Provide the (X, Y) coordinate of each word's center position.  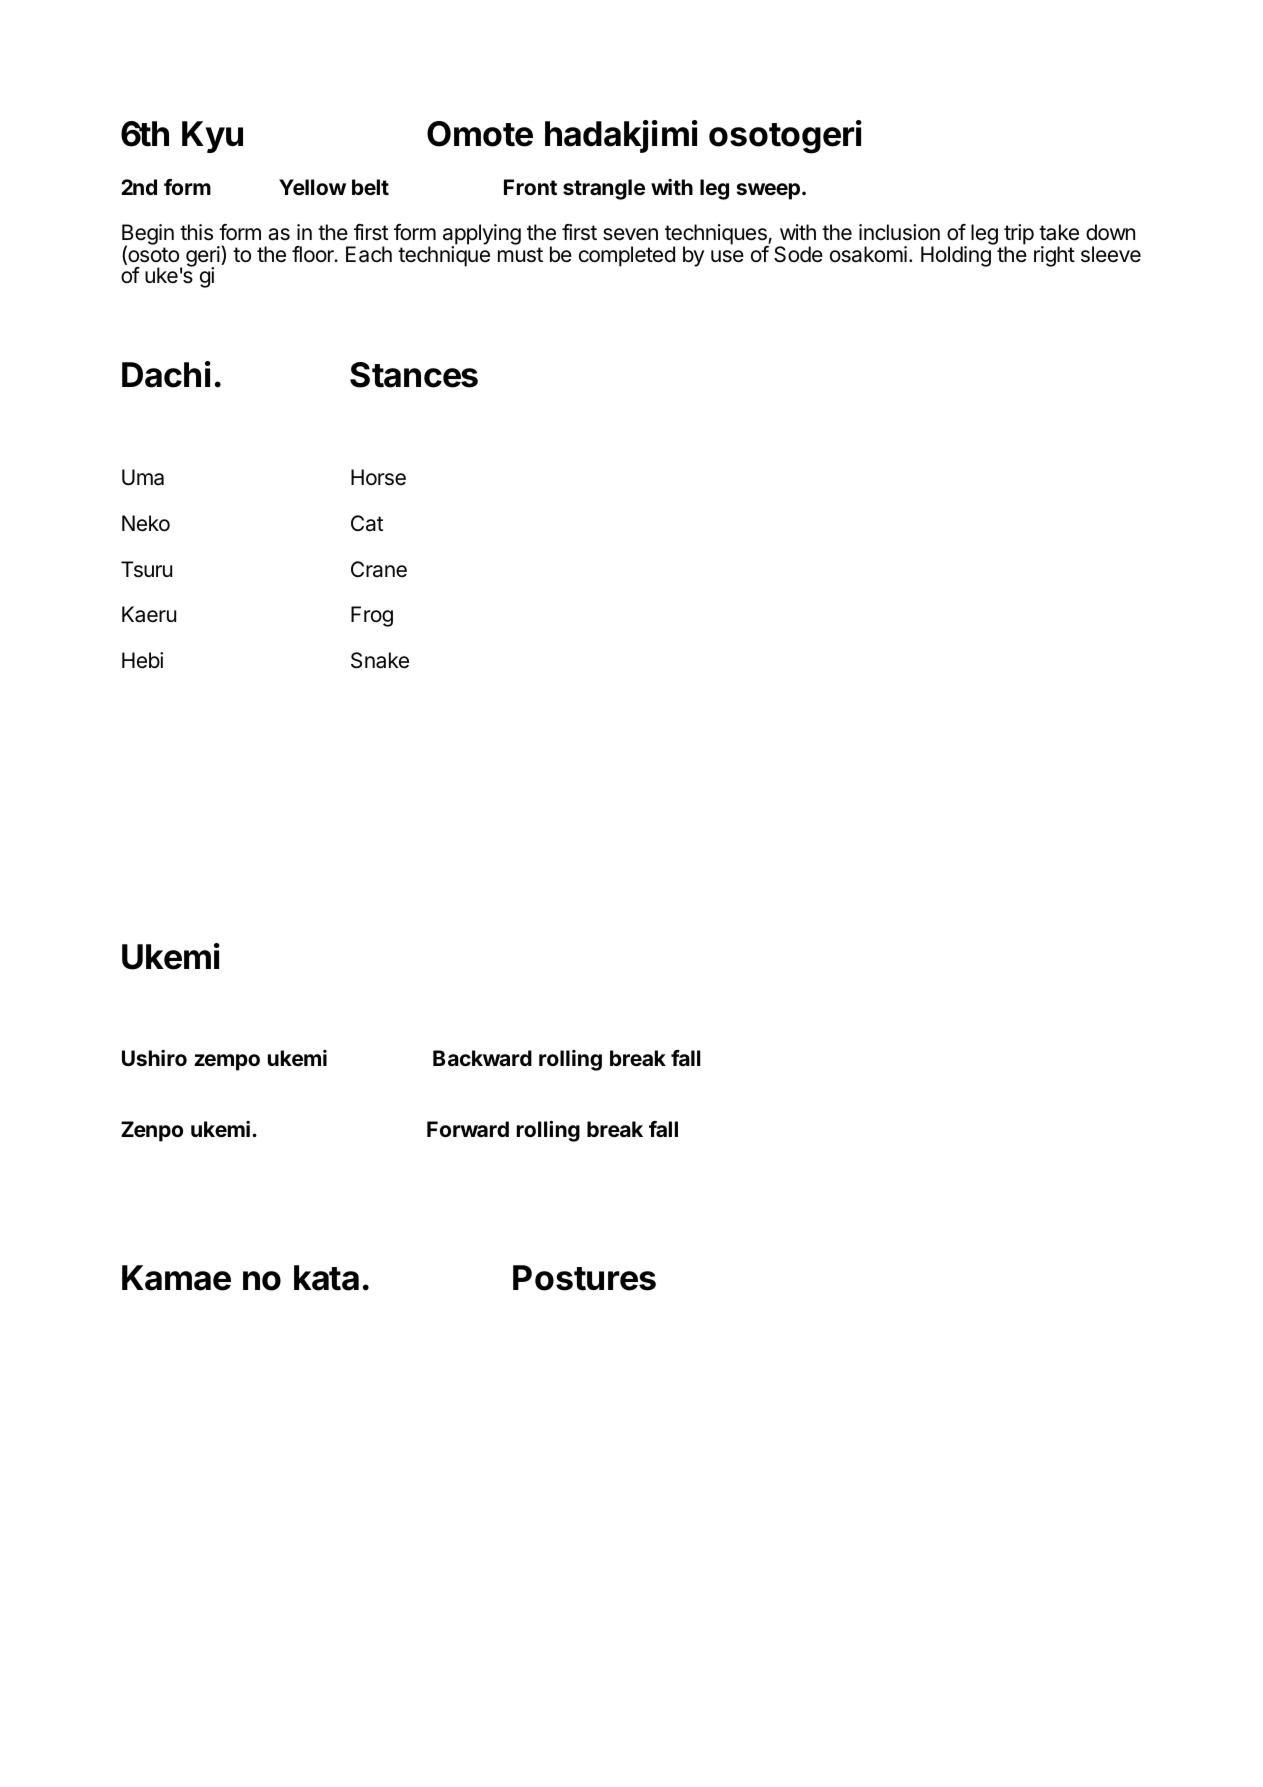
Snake (380, 660)
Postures (584, 1278)
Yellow (312, 187)
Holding (957, 255)
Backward (482, 1058)
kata (326, 1278)
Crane (379, 569)
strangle (604, 189)
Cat (367, 523)
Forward (468, 1129)
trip (1019, 236)
